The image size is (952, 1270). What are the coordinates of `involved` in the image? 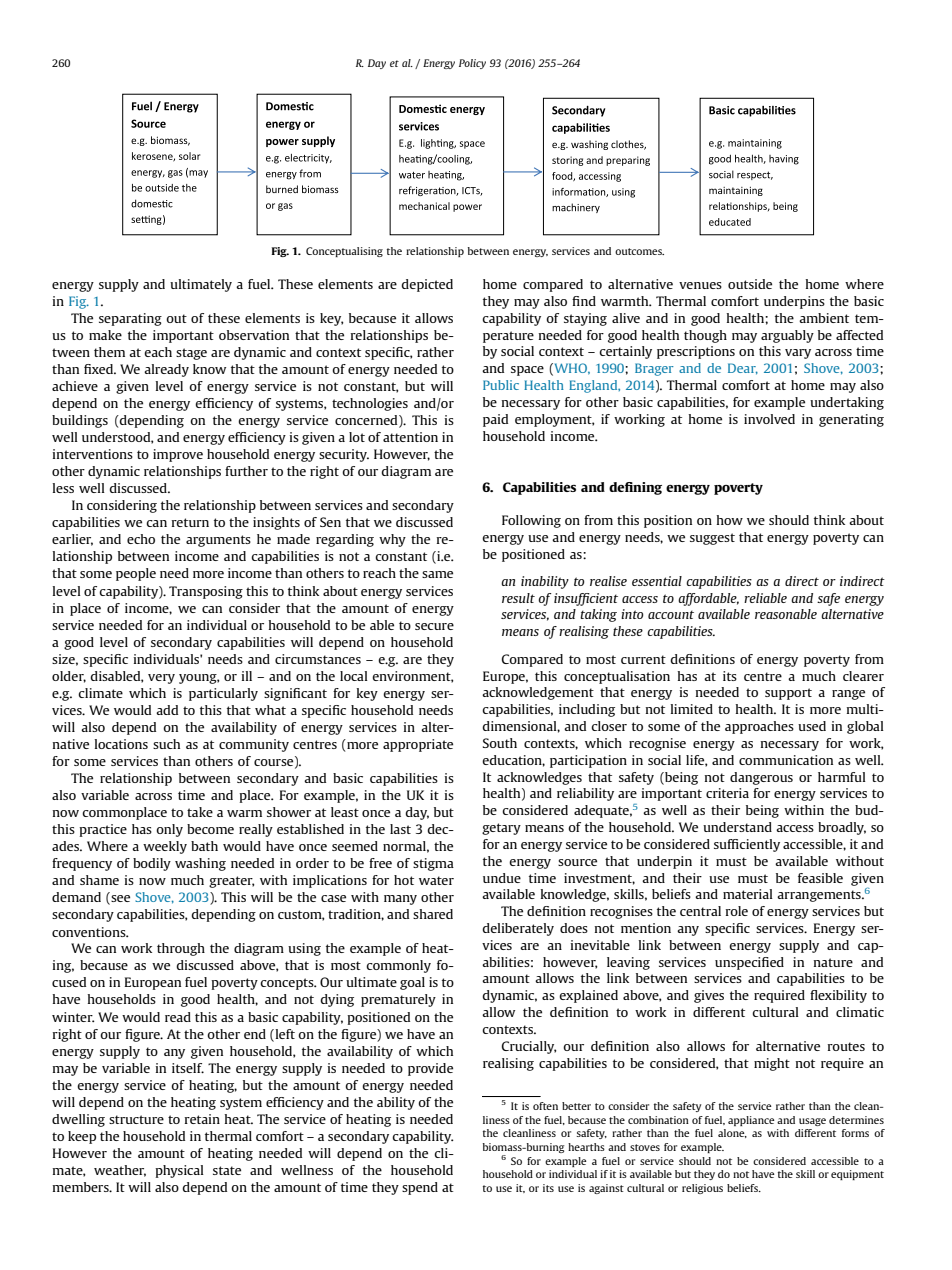 It's located at (769, 419).
